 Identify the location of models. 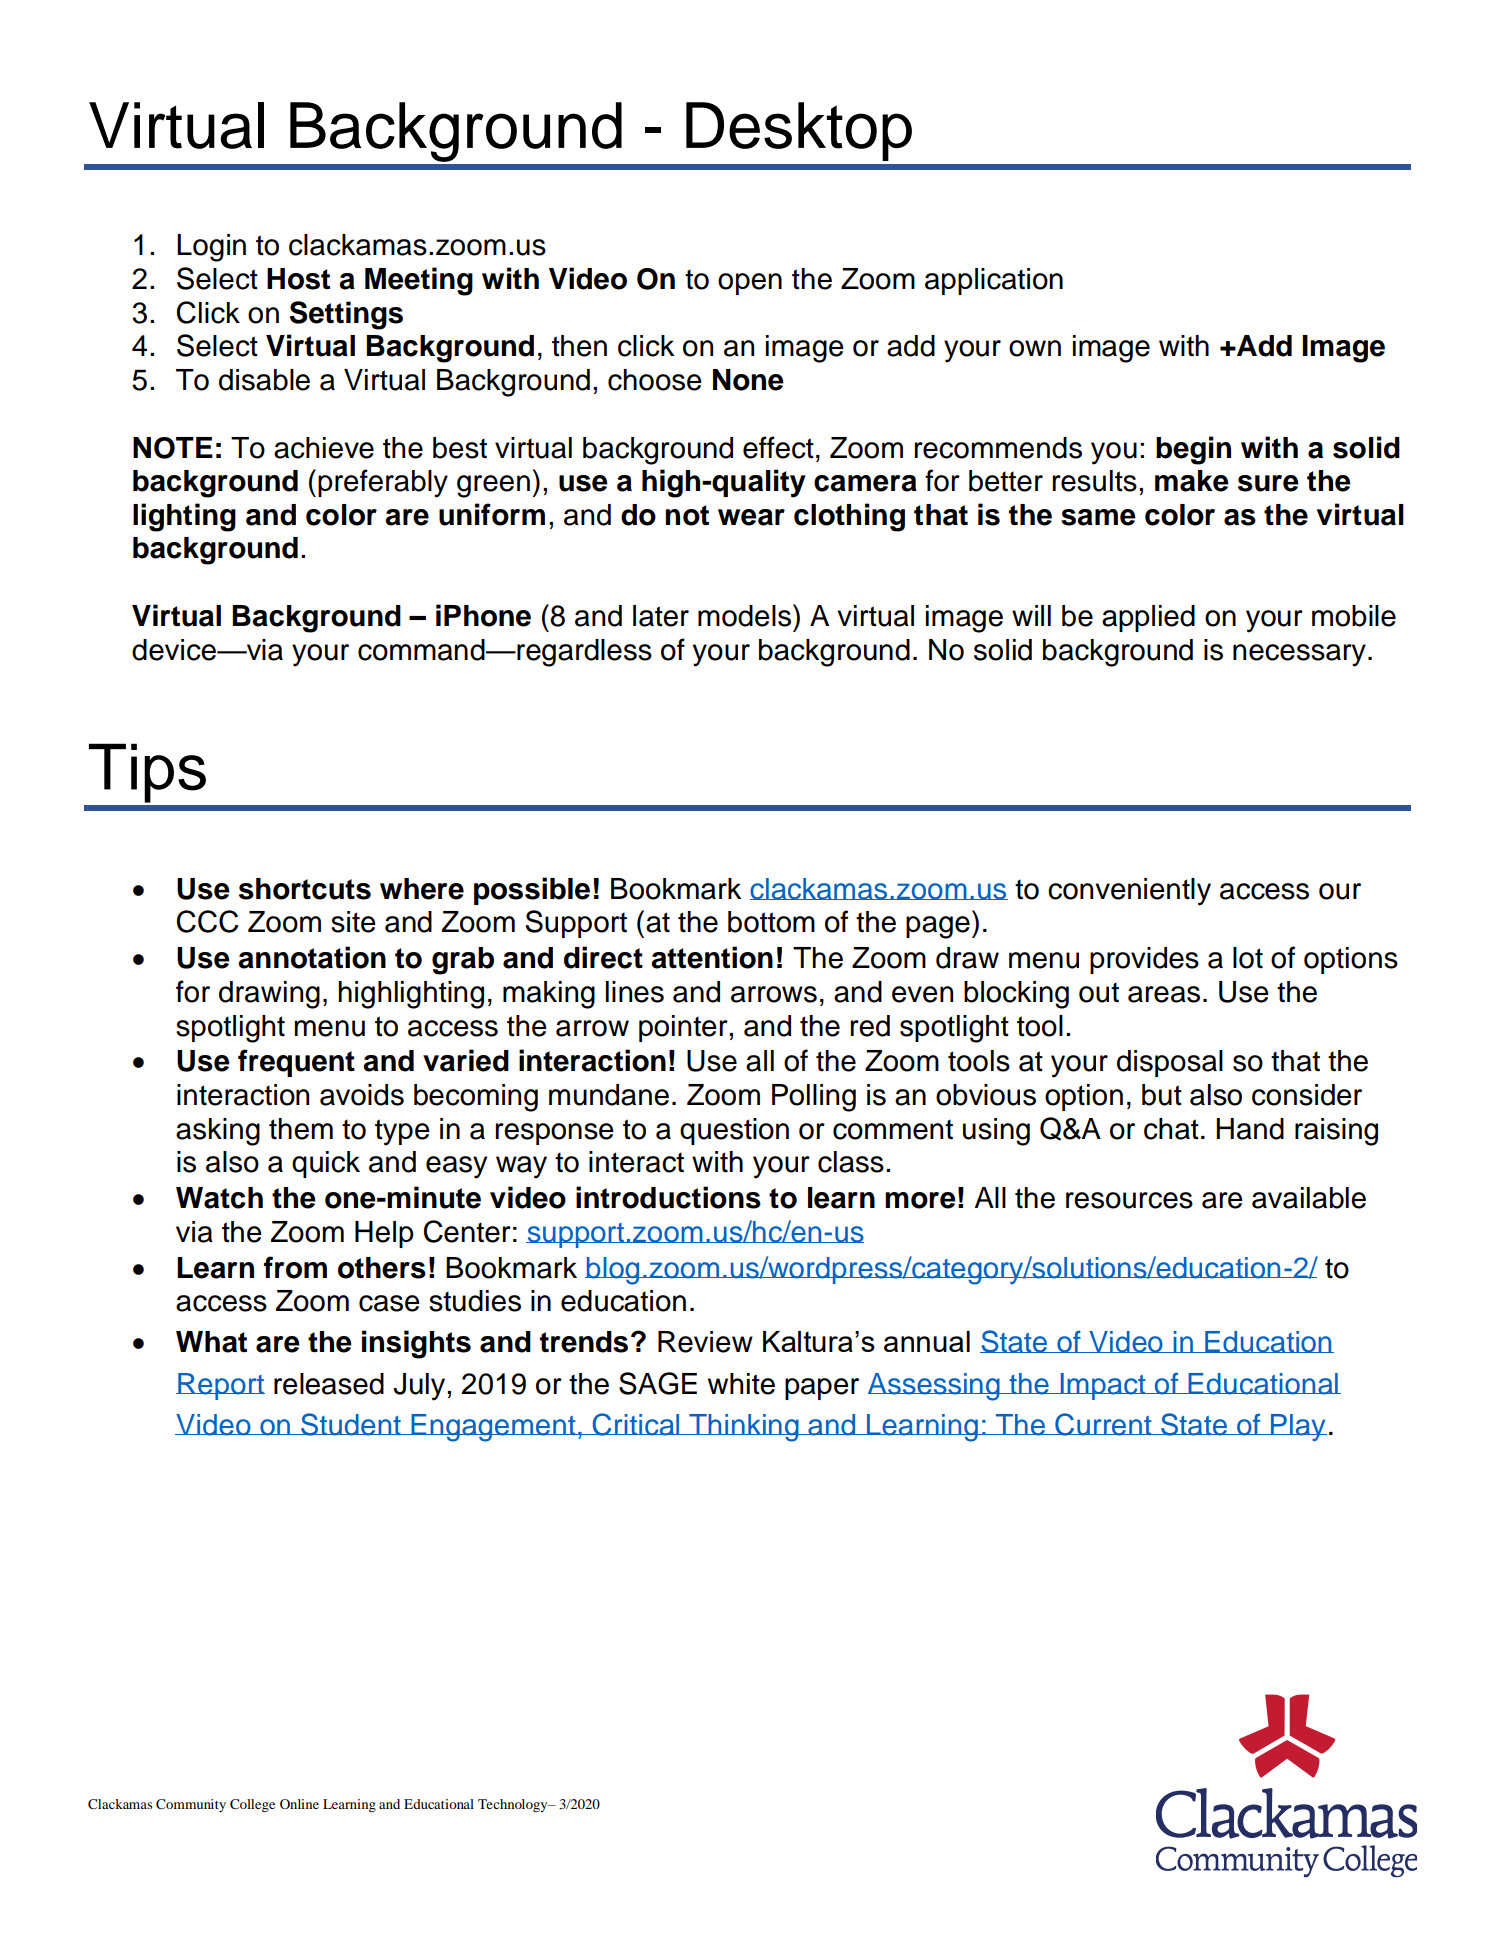
(746, 615).
